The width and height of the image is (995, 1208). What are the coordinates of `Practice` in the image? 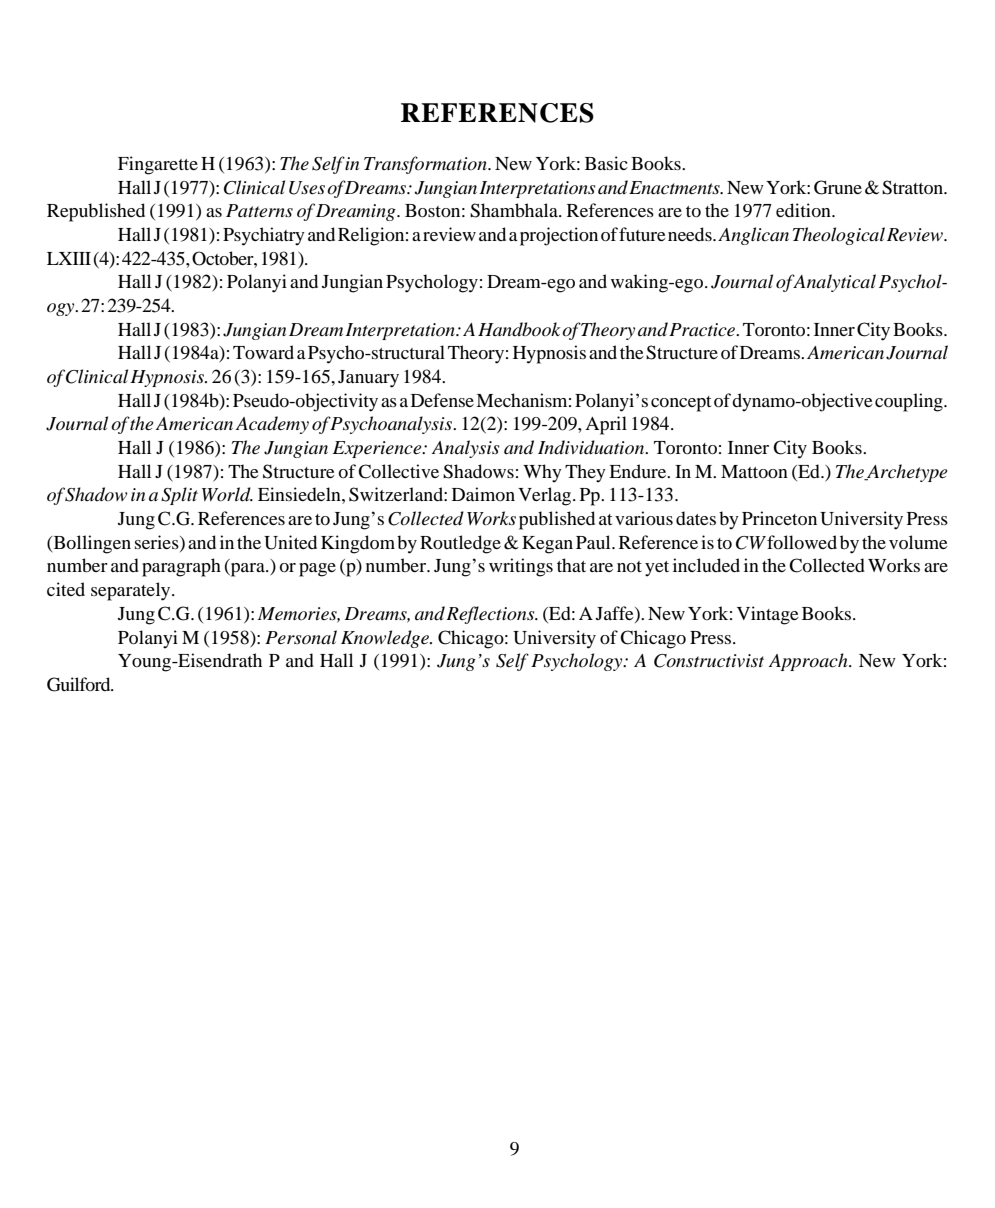 It's located at (703, 330).
